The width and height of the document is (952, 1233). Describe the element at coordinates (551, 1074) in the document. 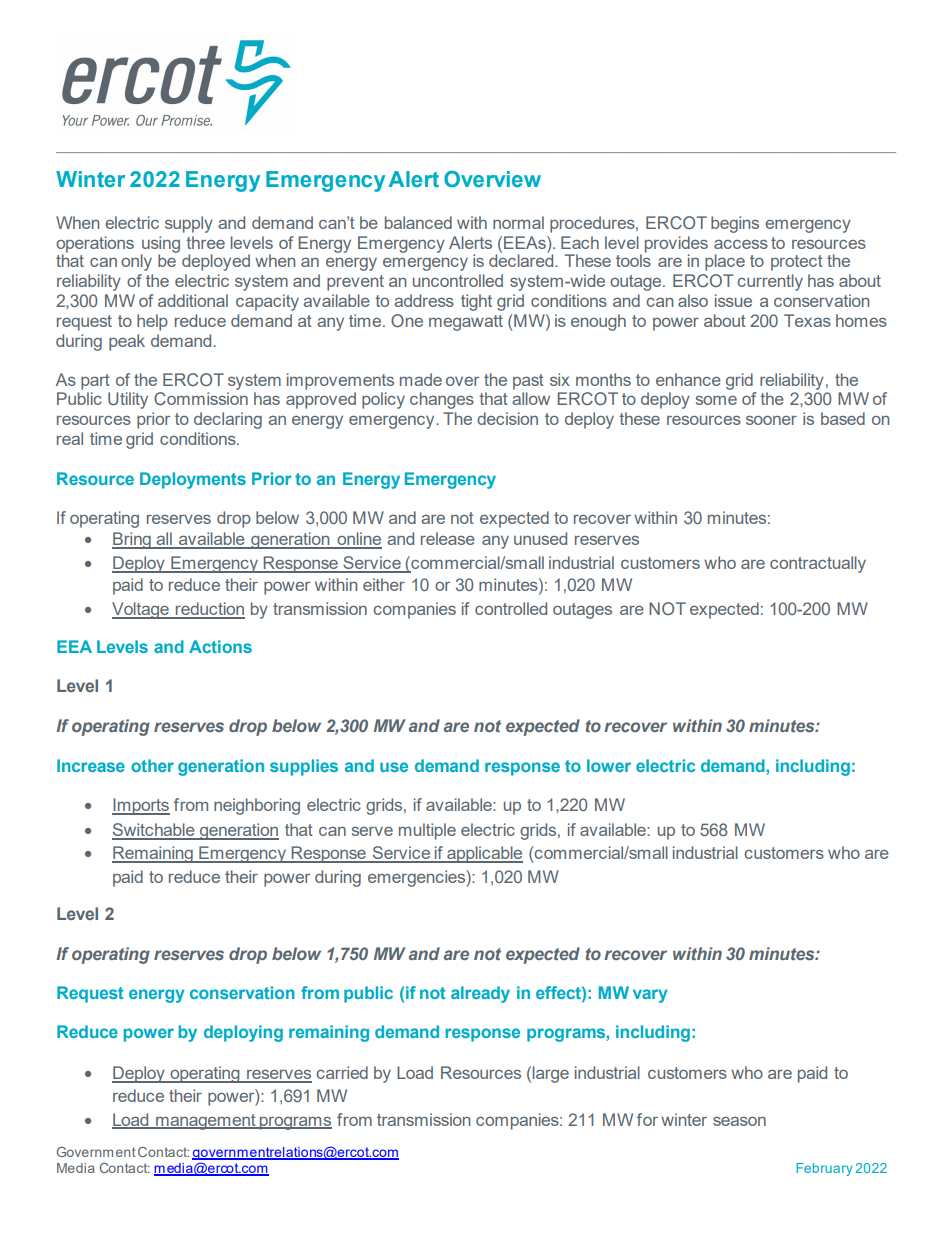

I see `large` at that location.
